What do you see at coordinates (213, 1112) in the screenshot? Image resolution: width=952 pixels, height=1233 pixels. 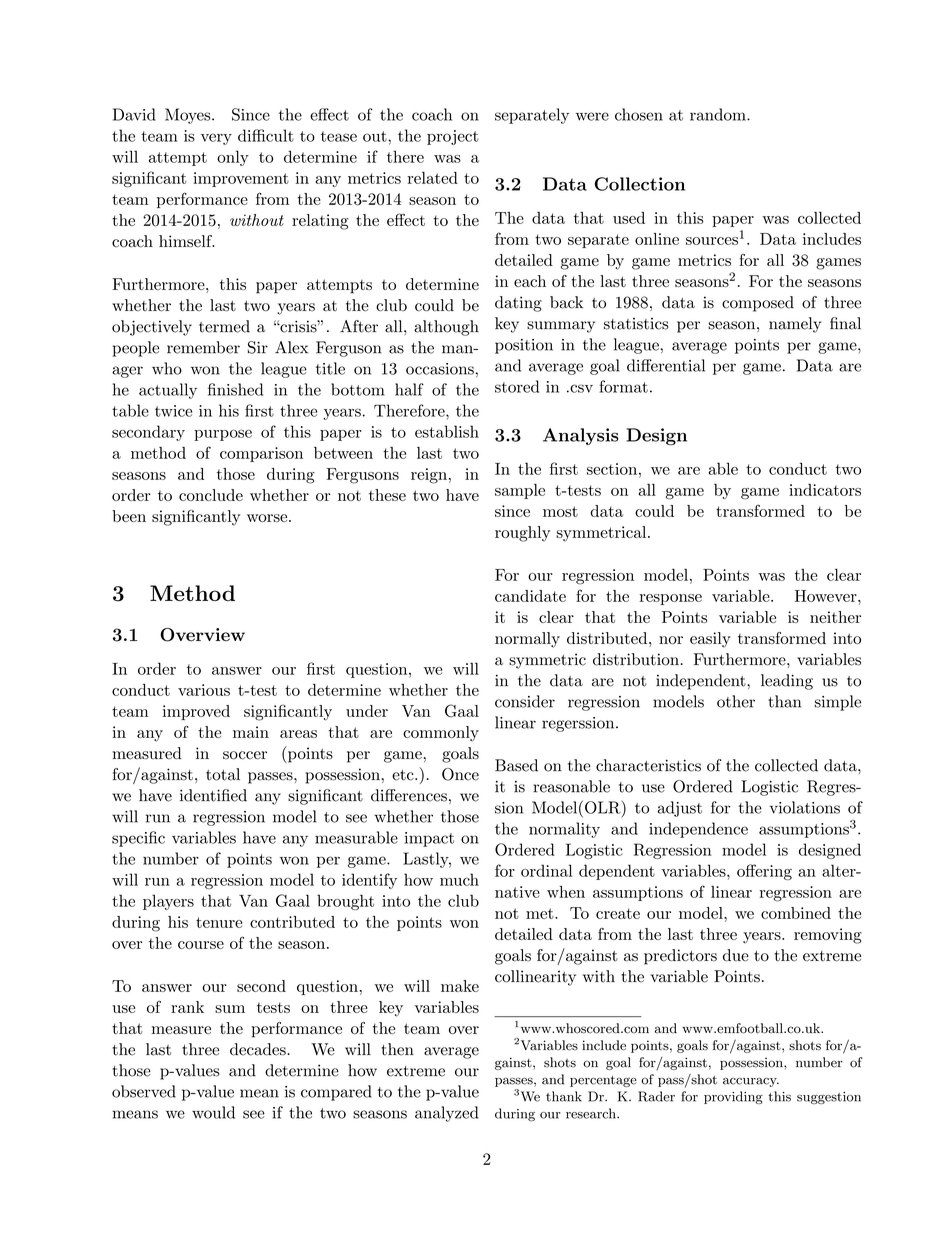 I see `would` at bounding box center [213, 1112].
